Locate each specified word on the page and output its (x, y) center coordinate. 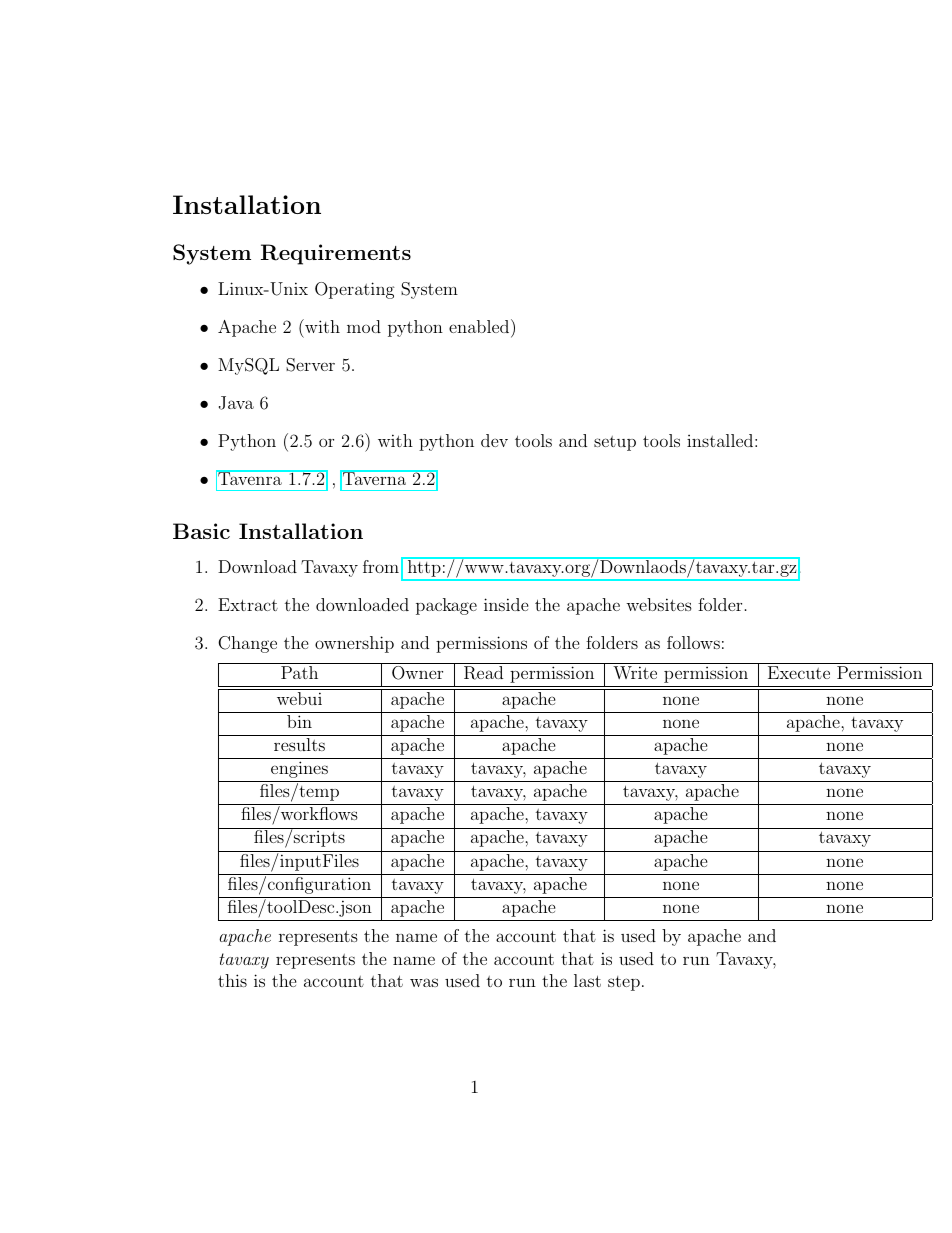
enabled (480, 326)
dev (494, 440)
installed (720, 440)
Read (483, 673)
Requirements (336, 254)
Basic (201, 531)
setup (615, 443)
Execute (799, 672)
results (299, 744)
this (232, 980)
